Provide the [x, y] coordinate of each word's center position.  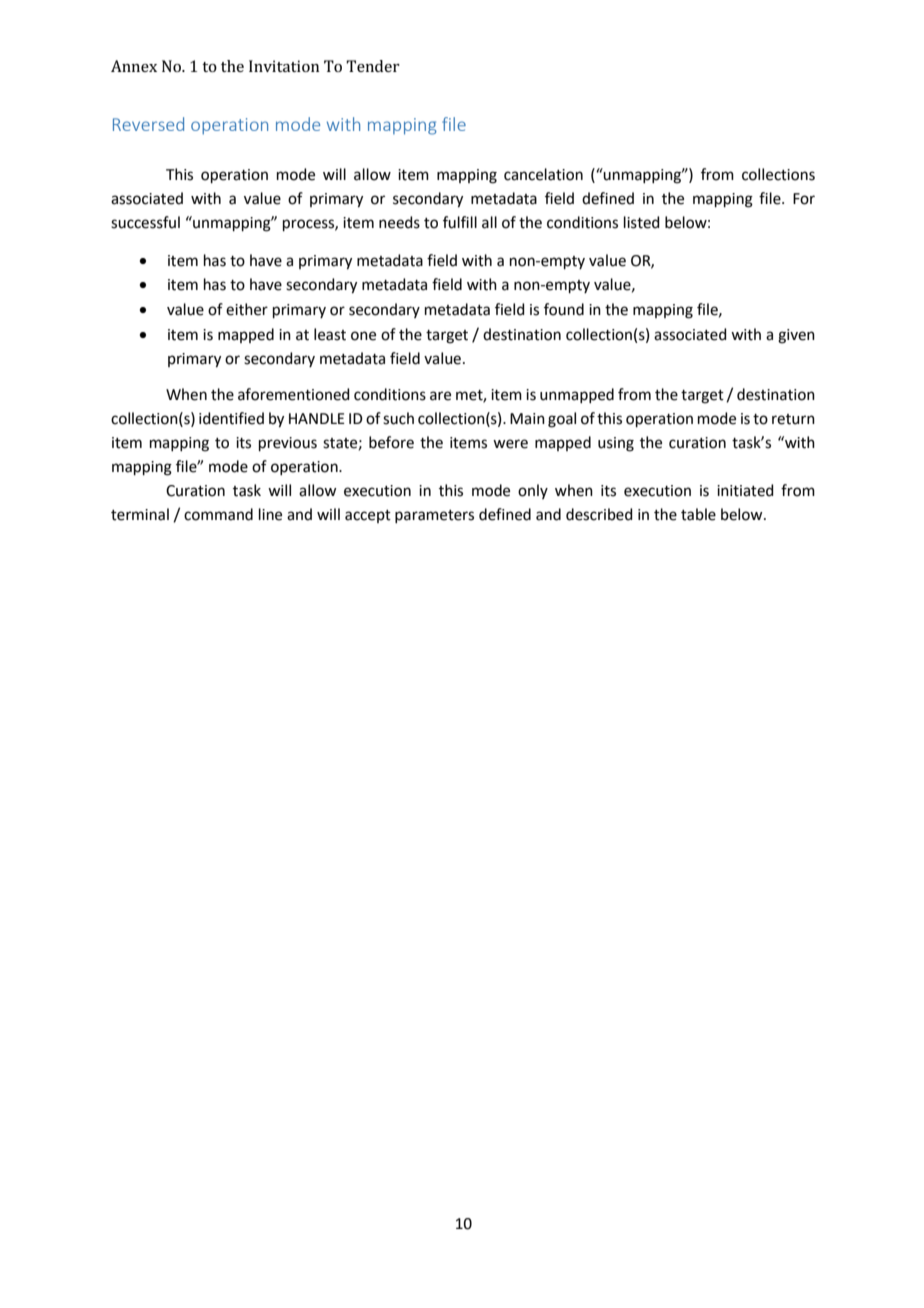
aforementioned [294, 394]
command [218, 514]
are [440, 396]
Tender [373, 66]
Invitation [284, 66]
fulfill [460, 222]
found [564, 309]
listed [642, 222]
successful [145, 222]
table [698, 514]
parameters [434, 516]
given [796, 336]
